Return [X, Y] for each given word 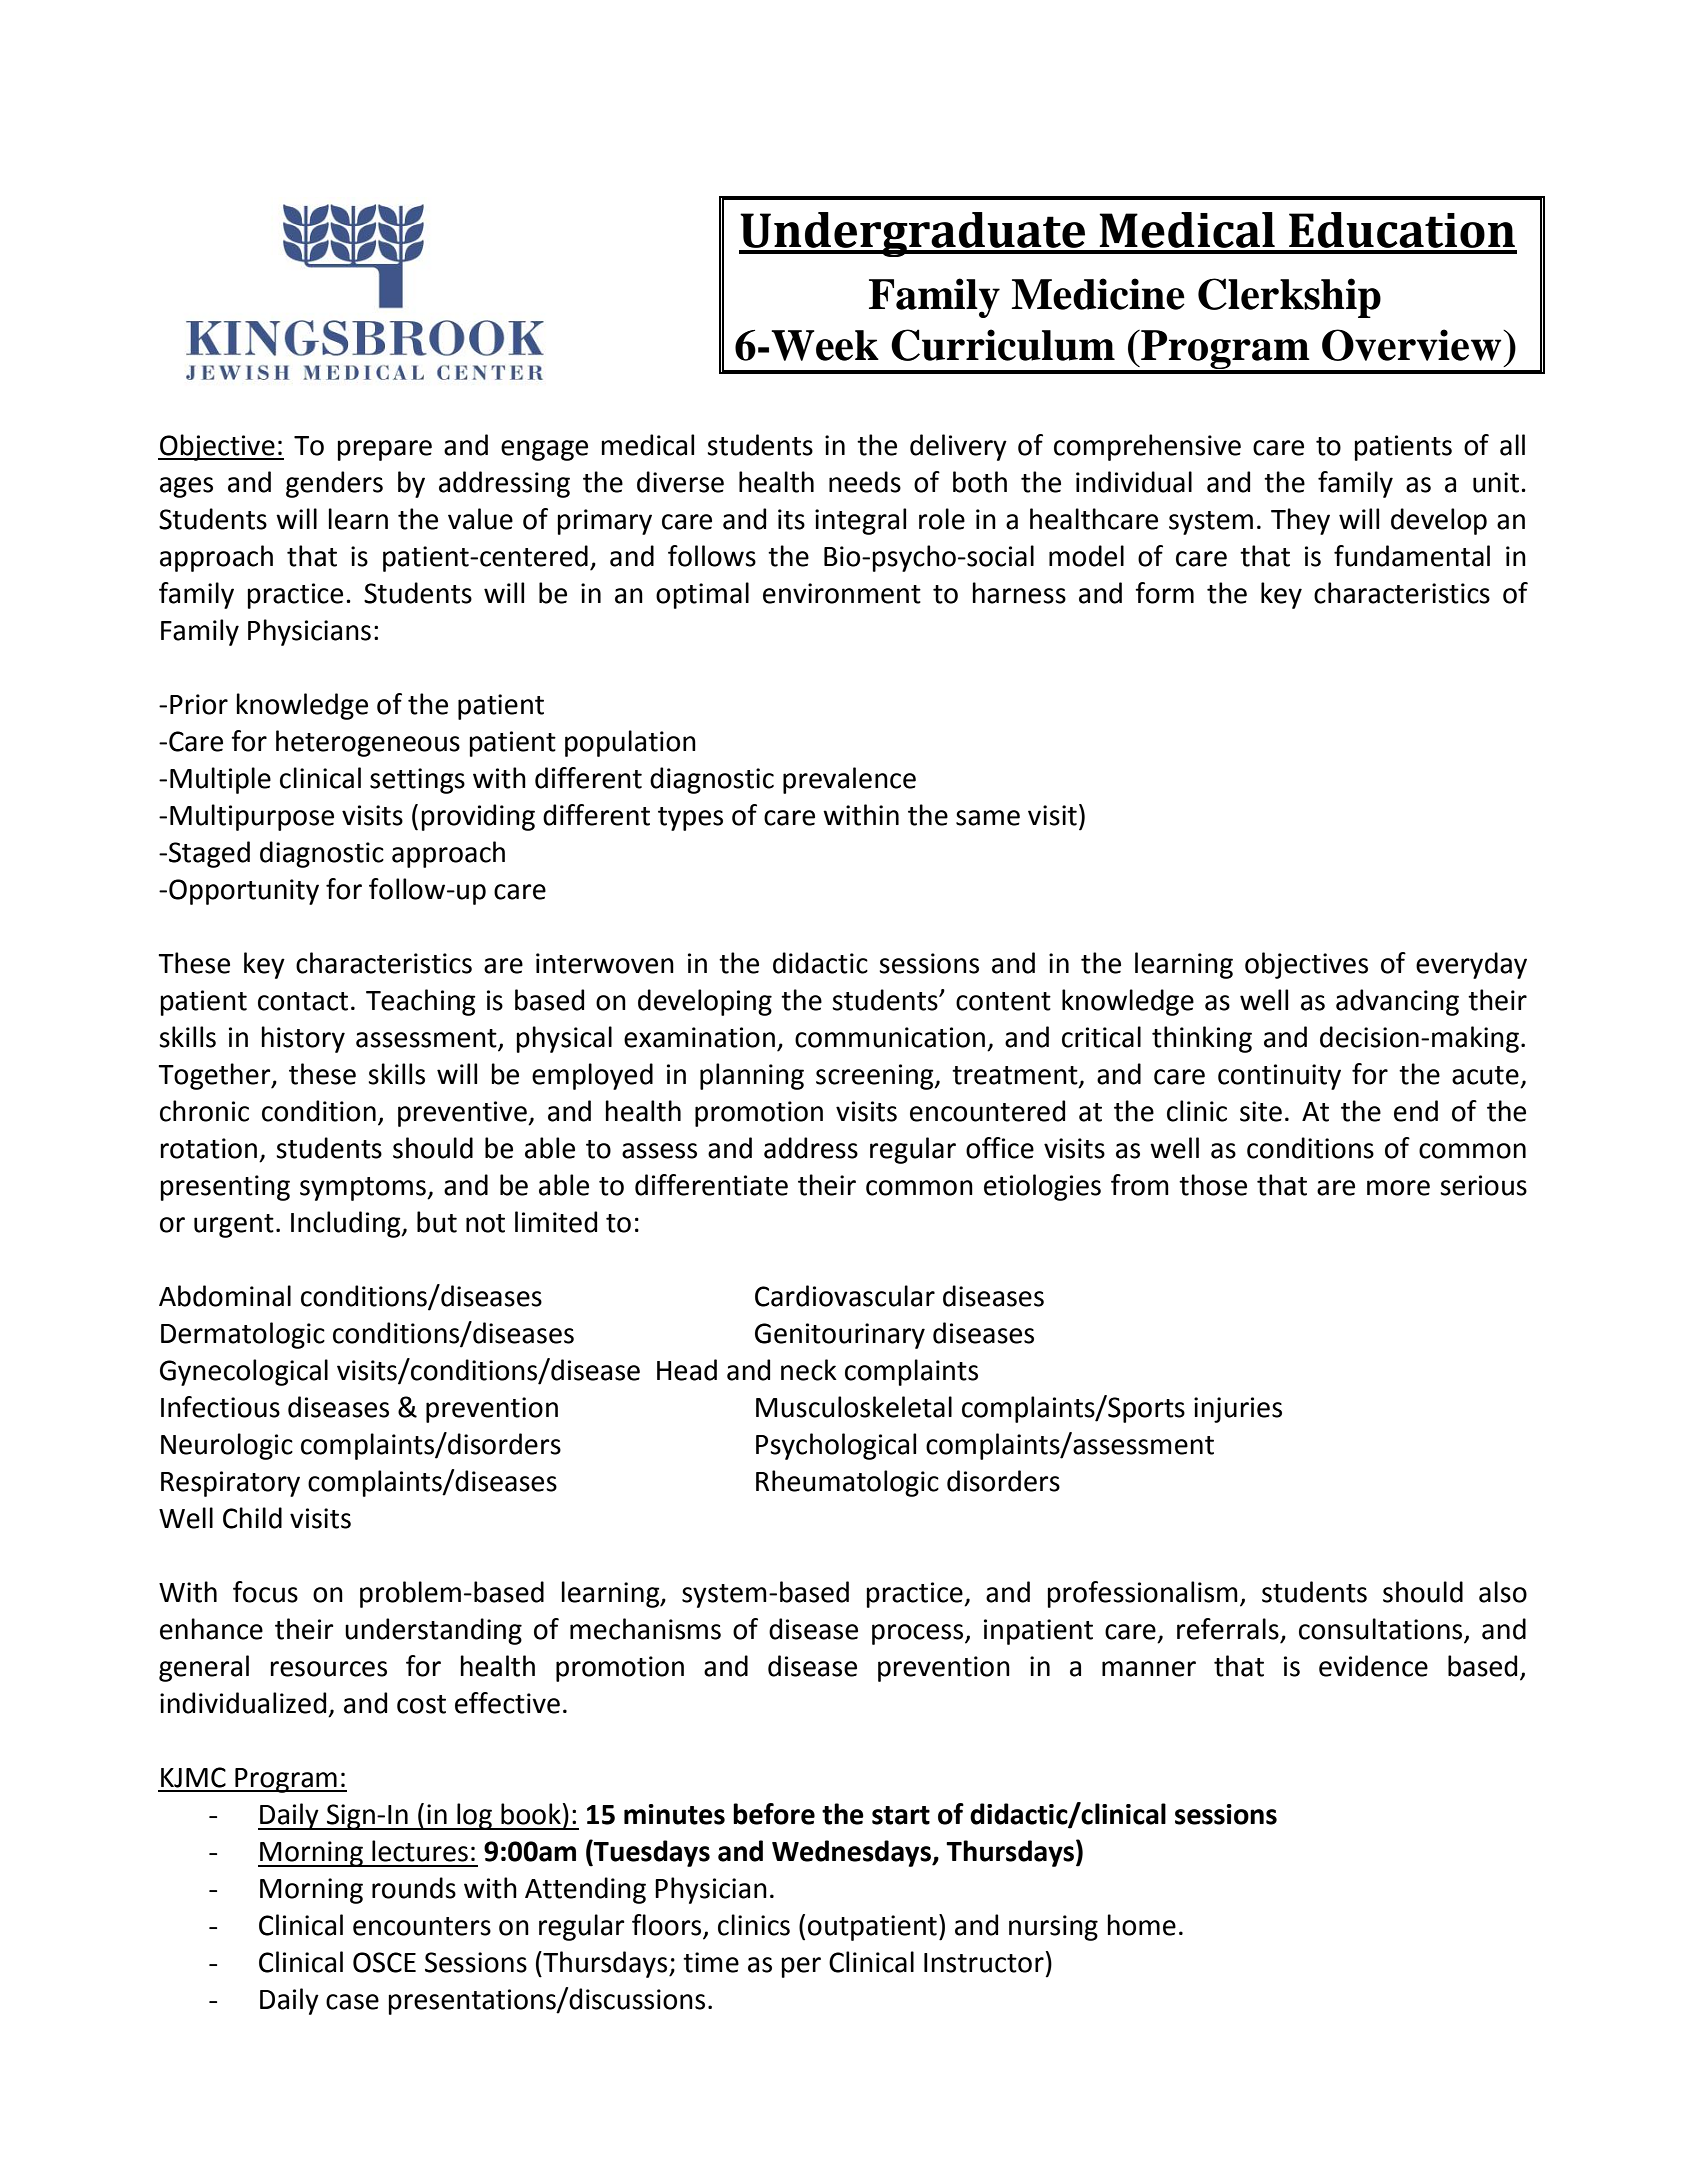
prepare [384, 450]
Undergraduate [913, 234]
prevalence [849, 780]
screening [876, 1077]
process [919, 1634]
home [1141, 1925]
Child [252, 1518]
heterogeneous [368, 743]
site [1261, 1111]
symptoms [364, 1189]
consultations [1382, 1630]
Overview [1413, 345]
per [801, 1967]
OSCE [384, 1962]
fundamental [1412, 556]
